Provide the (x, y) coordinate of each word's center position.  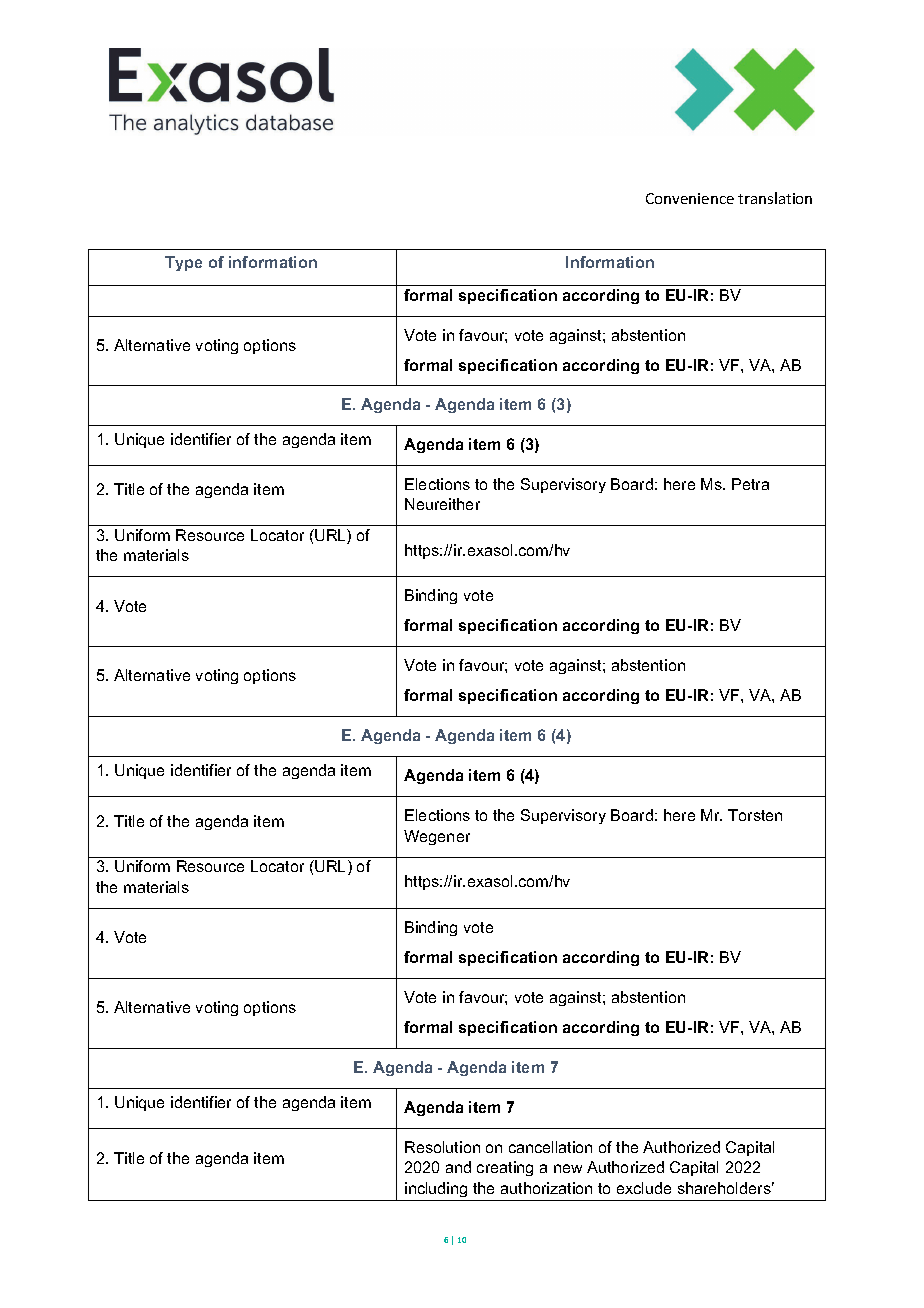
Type (183, 263)
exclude (644, 1188)
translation (775, 198)
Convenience (690, 198)
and (458, 1167)
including (436, 1189)
